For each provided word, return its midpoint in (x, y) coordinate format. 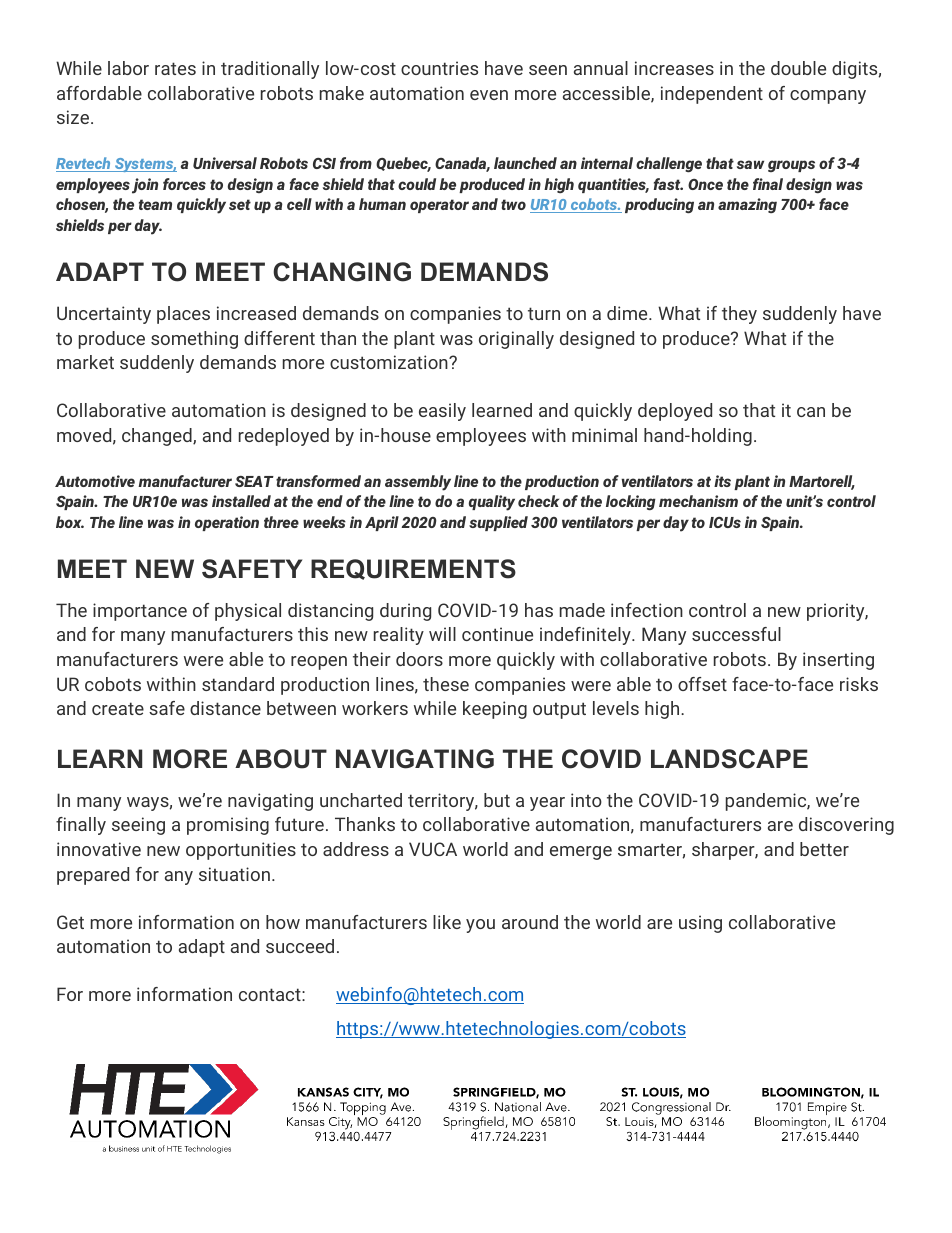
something (194, 340)
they (739, 315)
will (442, 634)
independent (712, 95)
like (447, 922)
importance (140, 612)
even (489, 95)
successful (736, 634)
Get (70, 922)
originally (516, 340)
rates (175, 68)
